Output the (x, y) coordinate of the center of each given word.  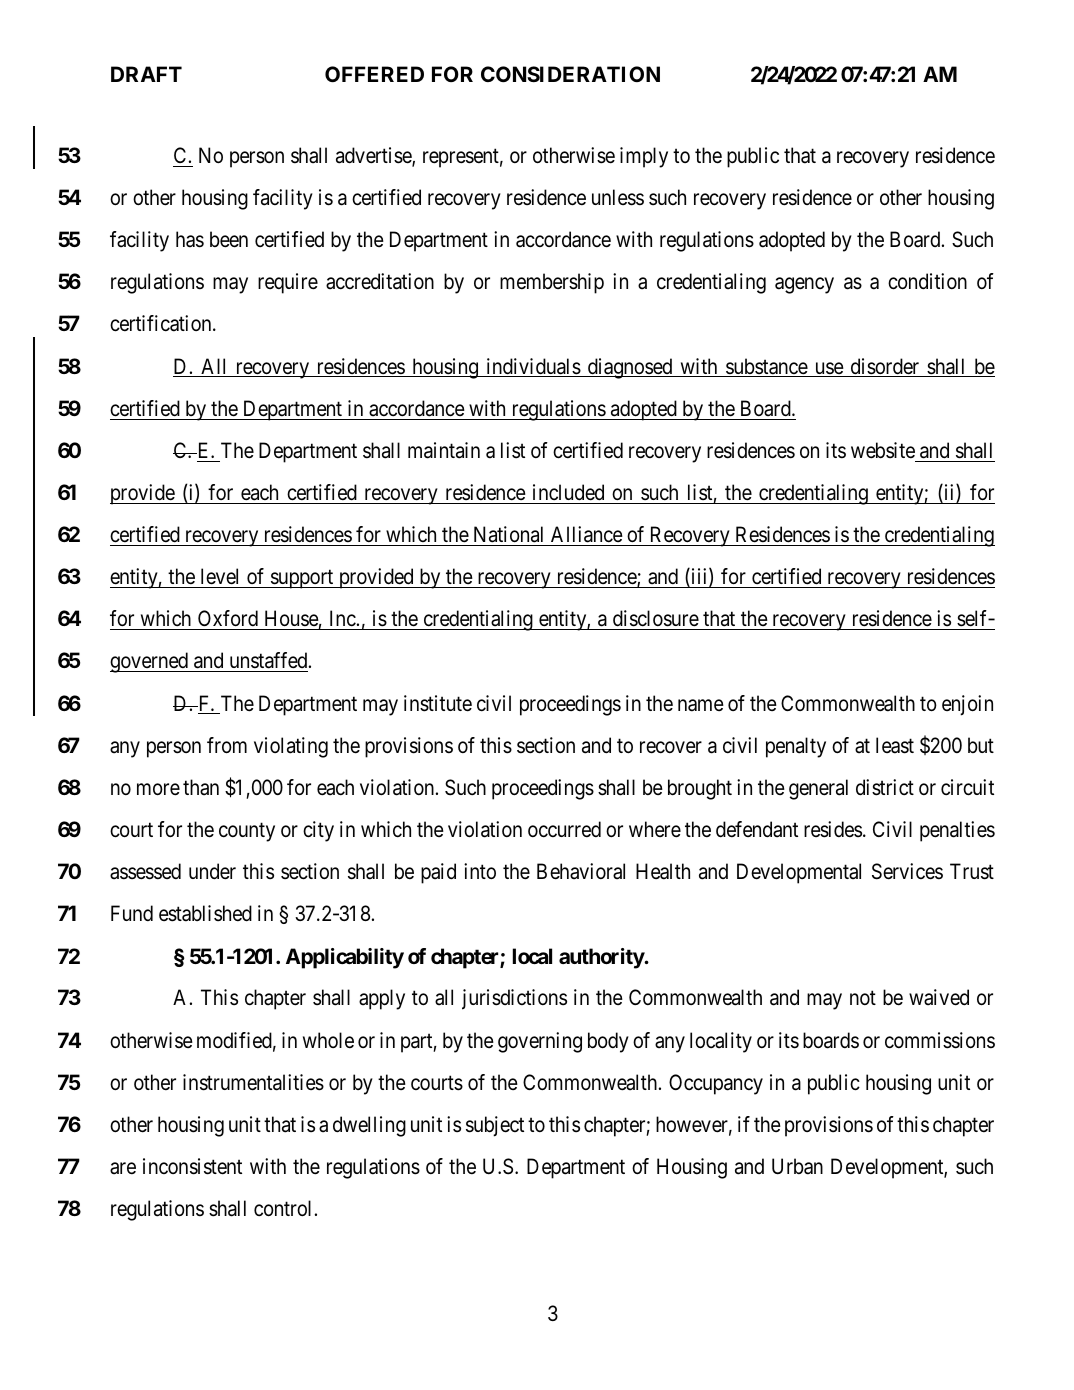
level (219, 576)
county (247, 832)
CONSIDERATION (570, 74)
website (883, 450)
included (568, 492)
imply (644, 157)
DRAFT (146, 74)
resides (833, 829)
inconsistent (192, 1166)
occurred (564, 829)
